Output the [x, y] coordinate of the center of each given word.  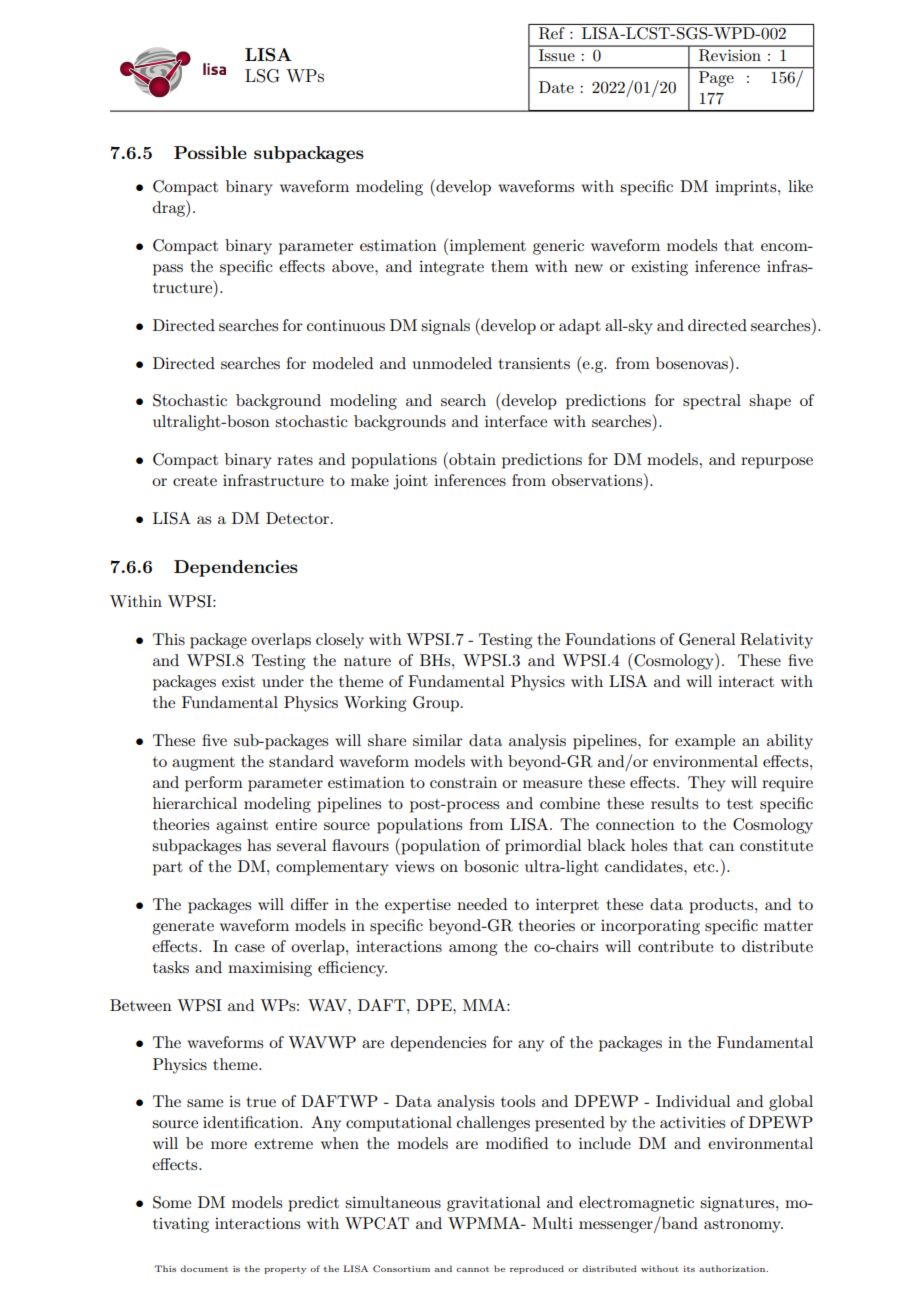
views [414, 866]
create [195, 481]
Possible [210, 152]
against [242, 826]
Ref [552, 33]
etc [705, 867]
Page [716, 79]
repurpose [777, 463]
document [204, 1268]
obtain [471, 458]
